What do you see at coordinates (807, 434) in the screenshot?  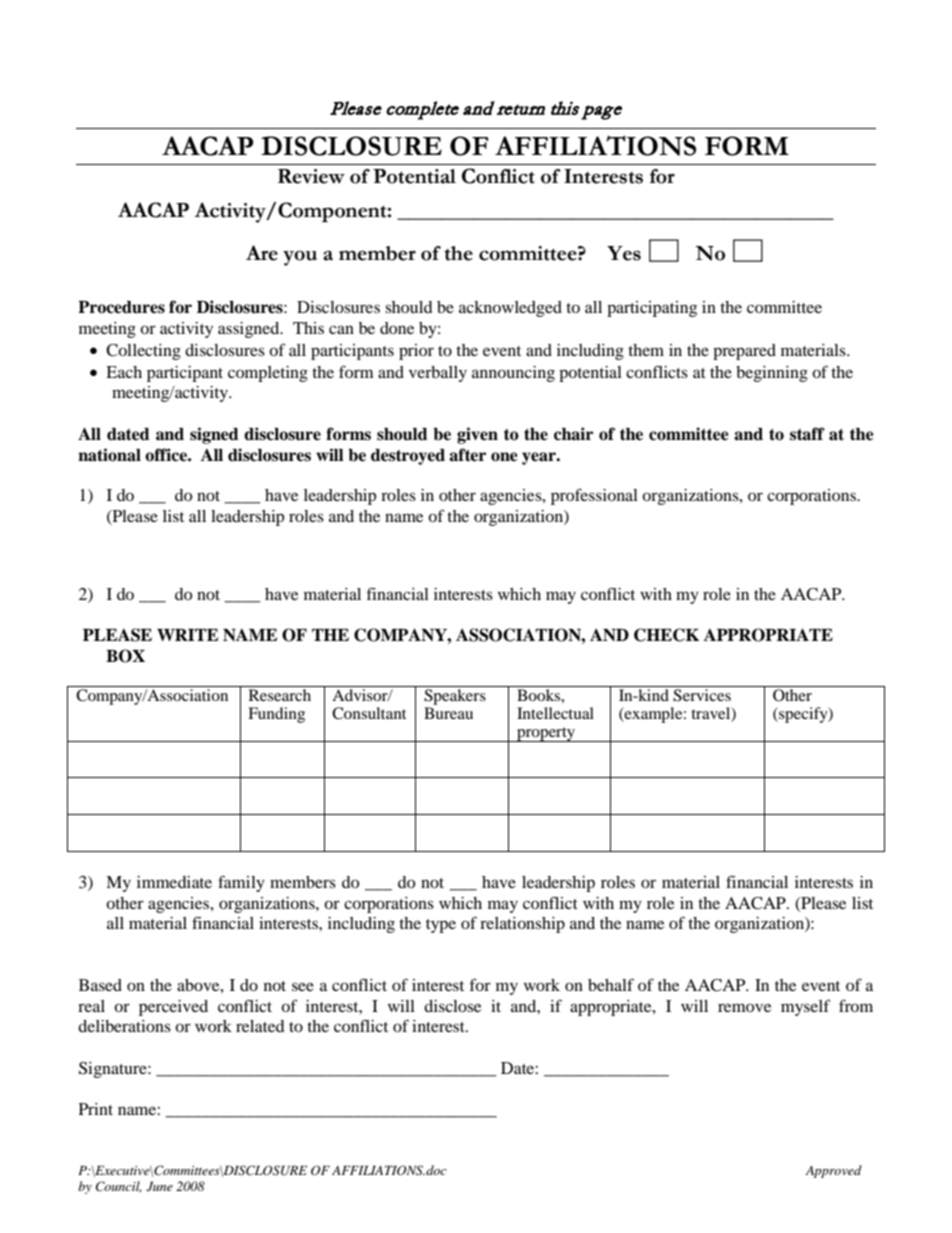 I see `staff` at bounding box center [807, 434].
